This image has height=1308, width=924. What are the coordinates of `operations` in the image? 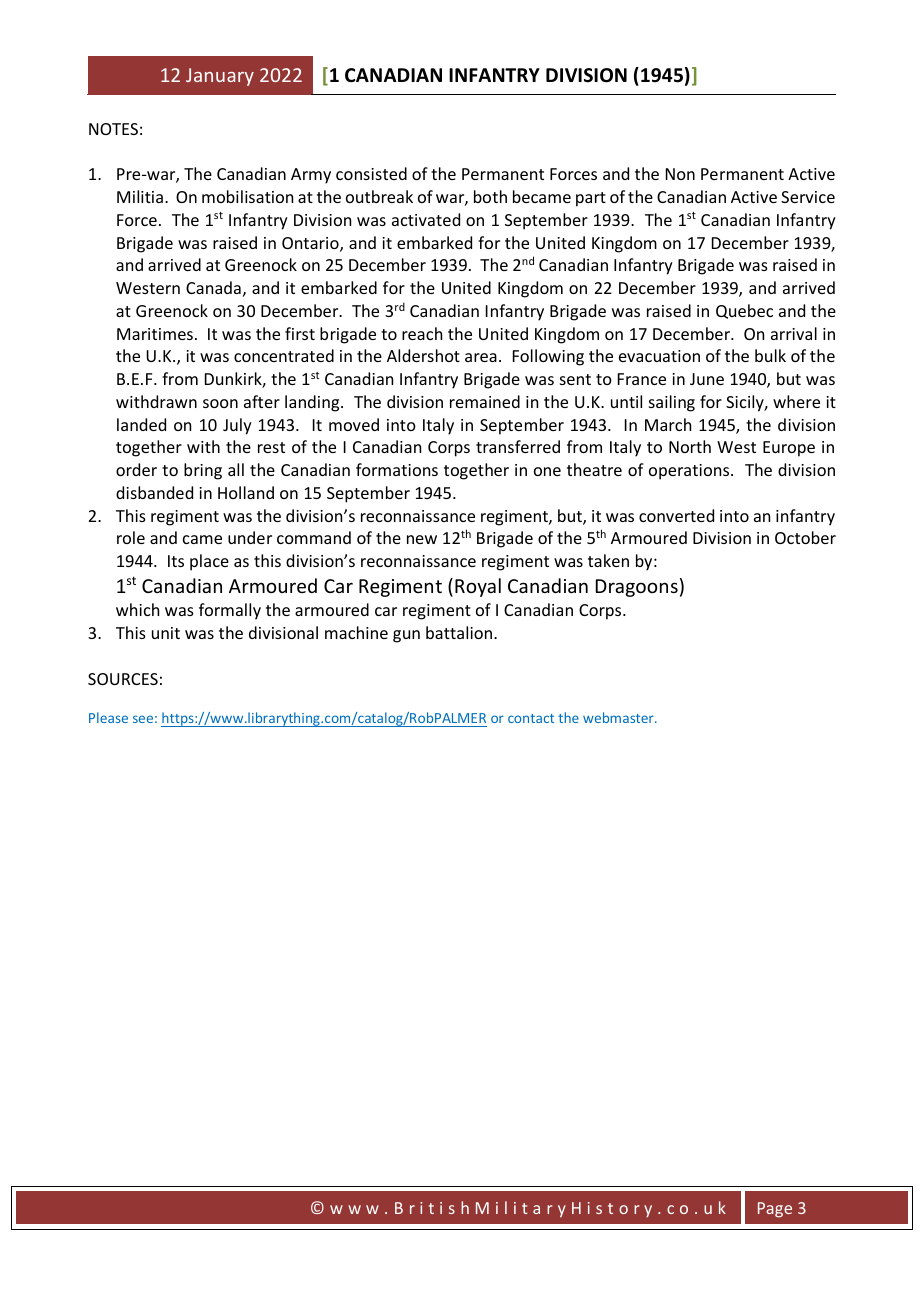 It's located at (690, 472).
